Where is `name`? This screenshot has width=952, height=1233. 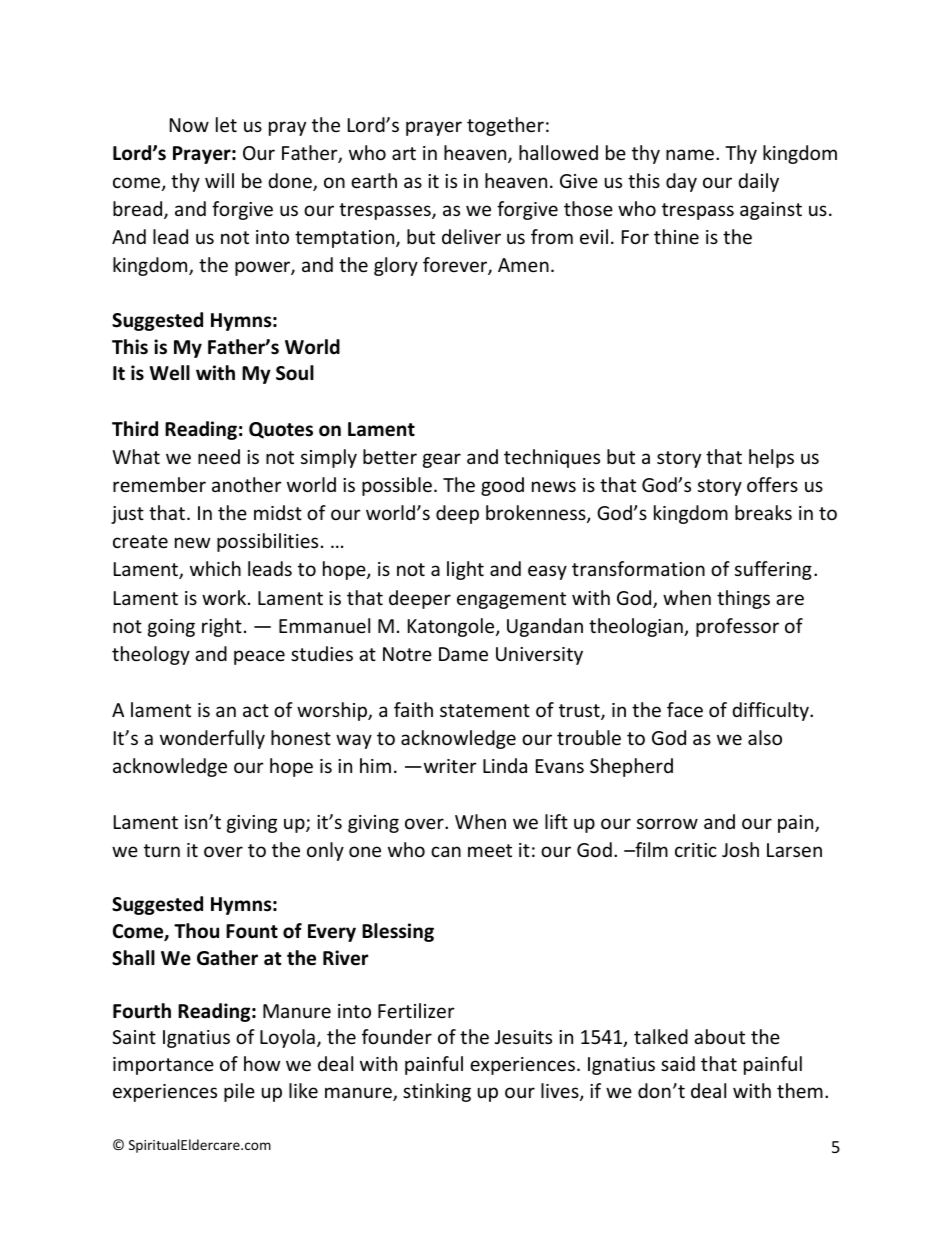
name is located at coordinates (691, 154).
